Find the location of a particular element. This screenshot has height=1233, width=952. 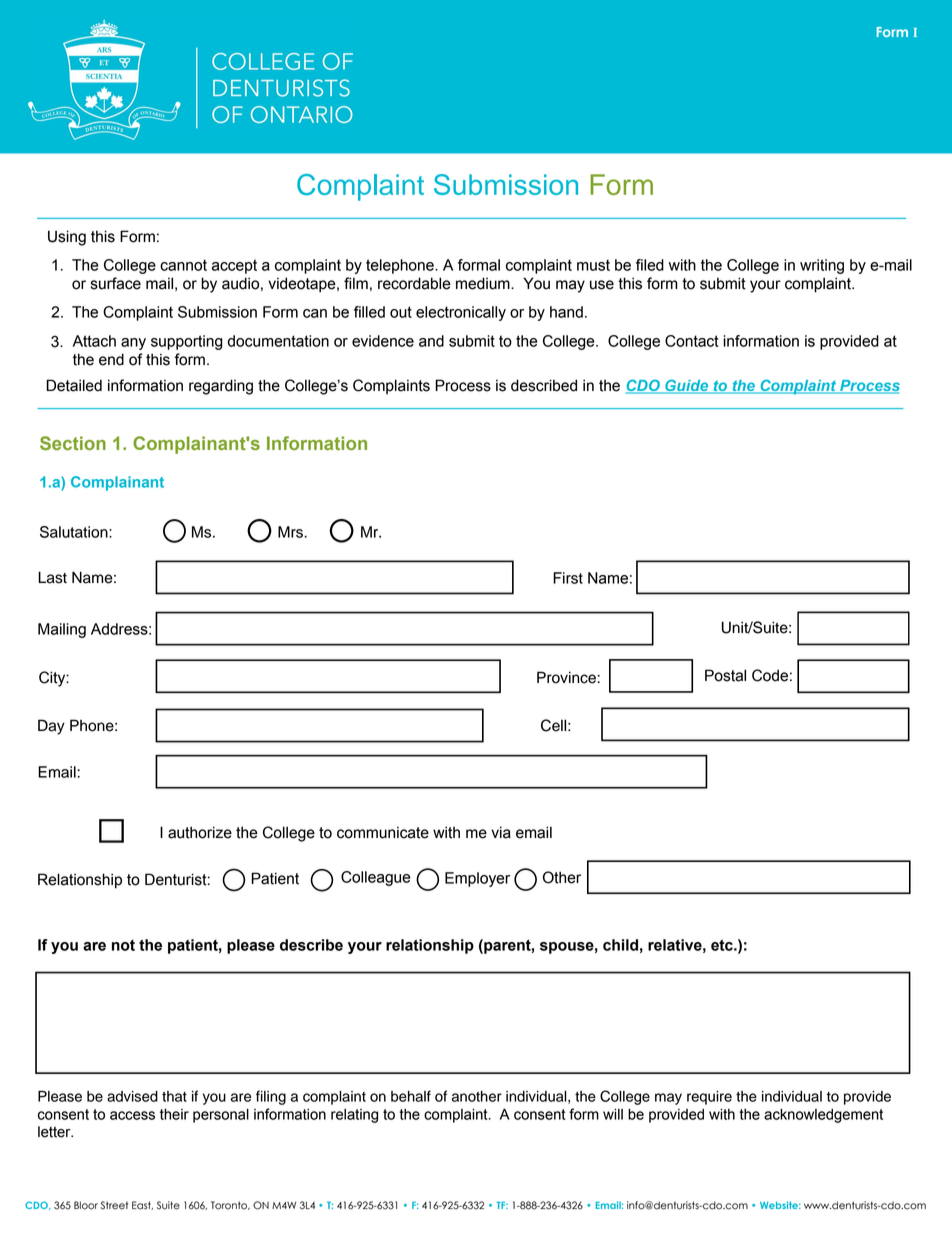

Postal is located at coordinates (725, 675).
